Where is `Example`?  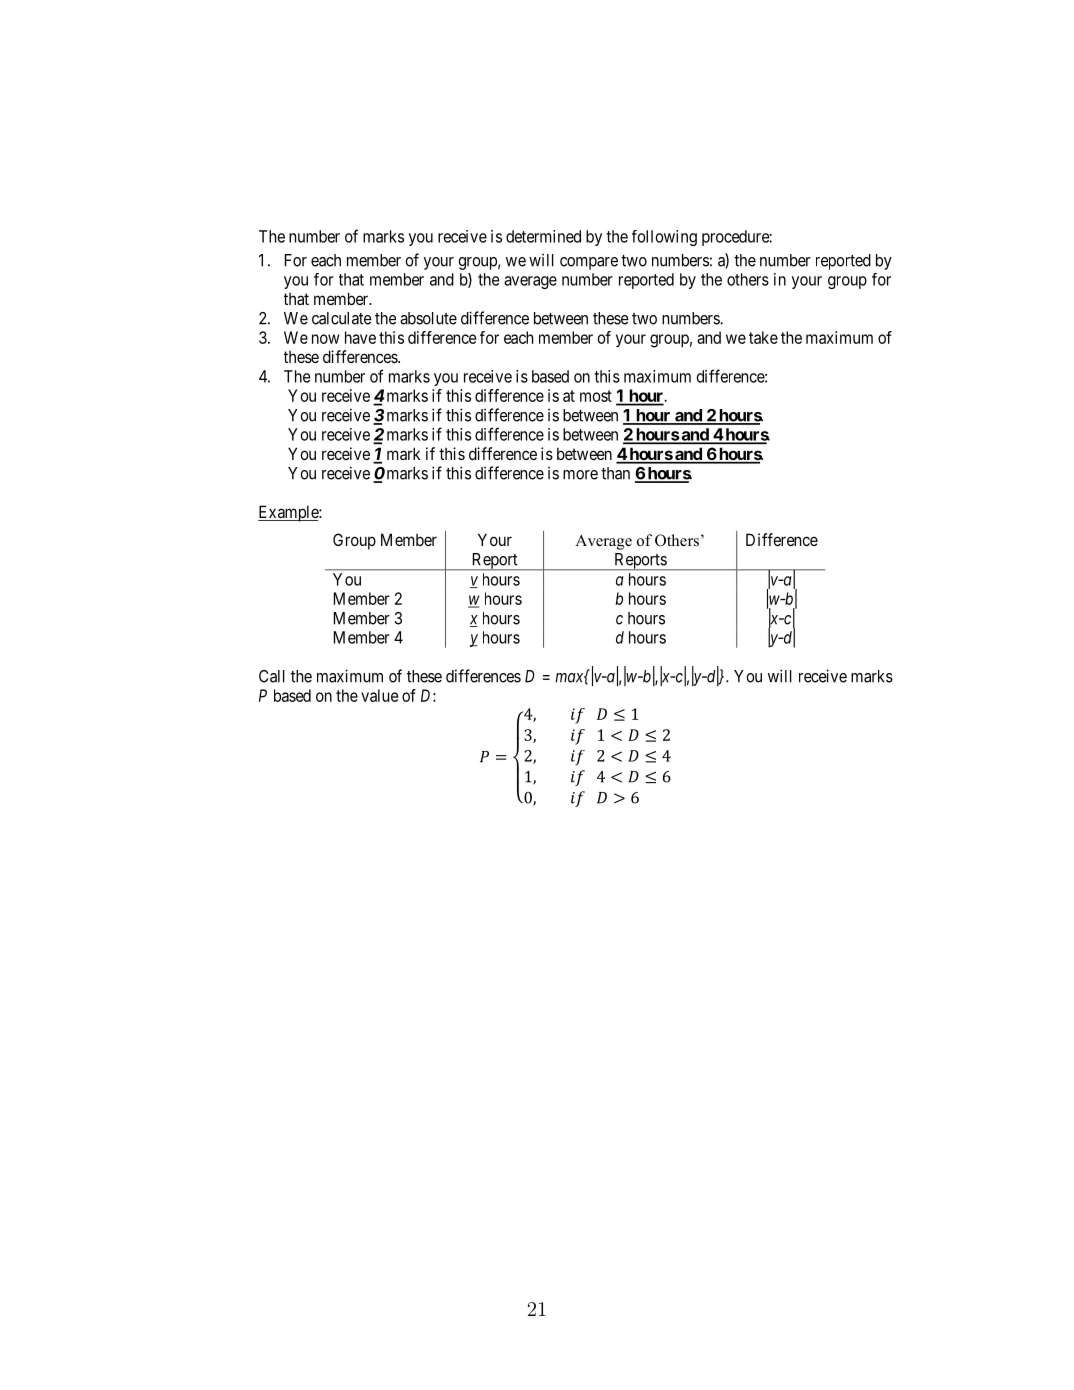 Example is located at coordinates (289, 513).
